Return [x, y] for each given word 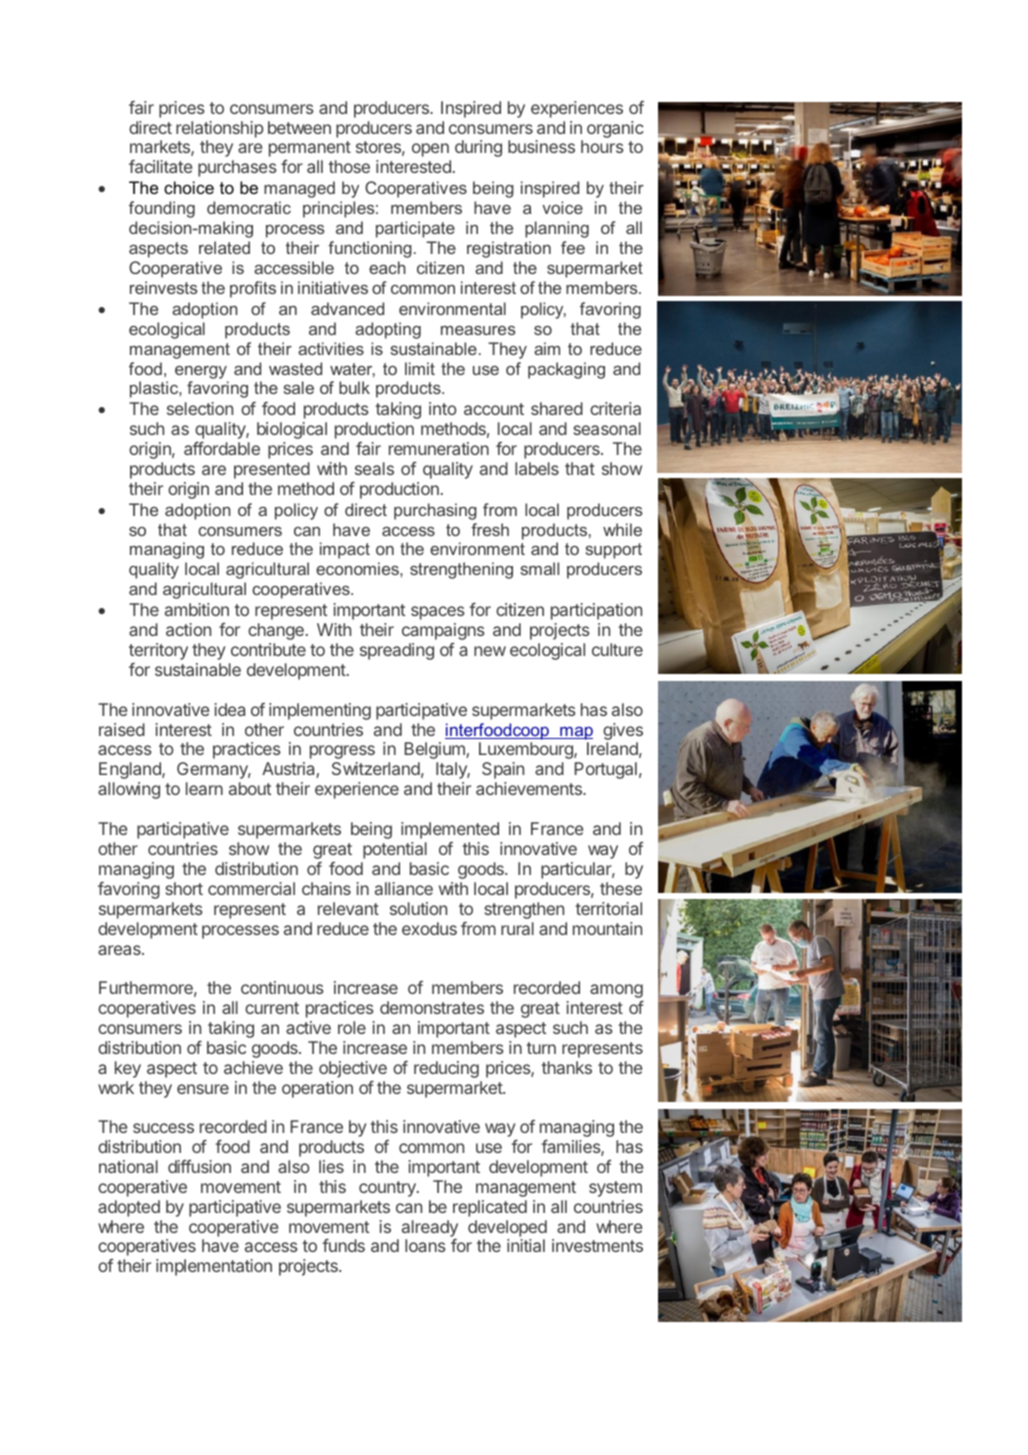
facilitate [160, 166]
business [541, 146]
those [349, 166]
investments [597, 1245]
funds [343, 1245]
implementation [214, 1267]
